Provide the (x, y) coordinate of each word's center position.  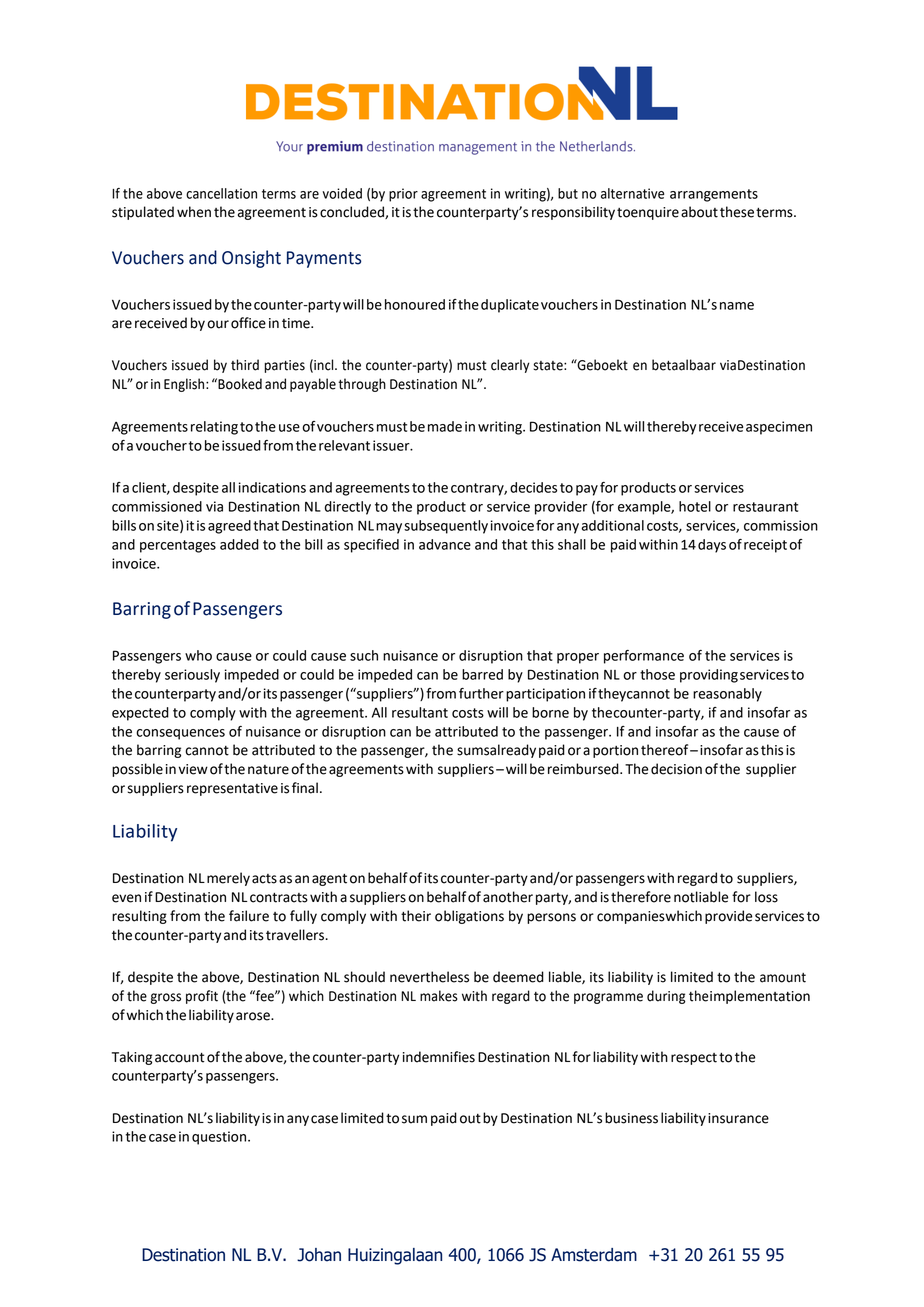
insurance (738, 1118)
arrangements (714, 195)
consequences (180, 734)
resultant (420, 712)
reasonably (727, 695)
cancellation (221, 193)
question (219, 1138)
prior (403, 195)
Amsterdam (594, 1255)
